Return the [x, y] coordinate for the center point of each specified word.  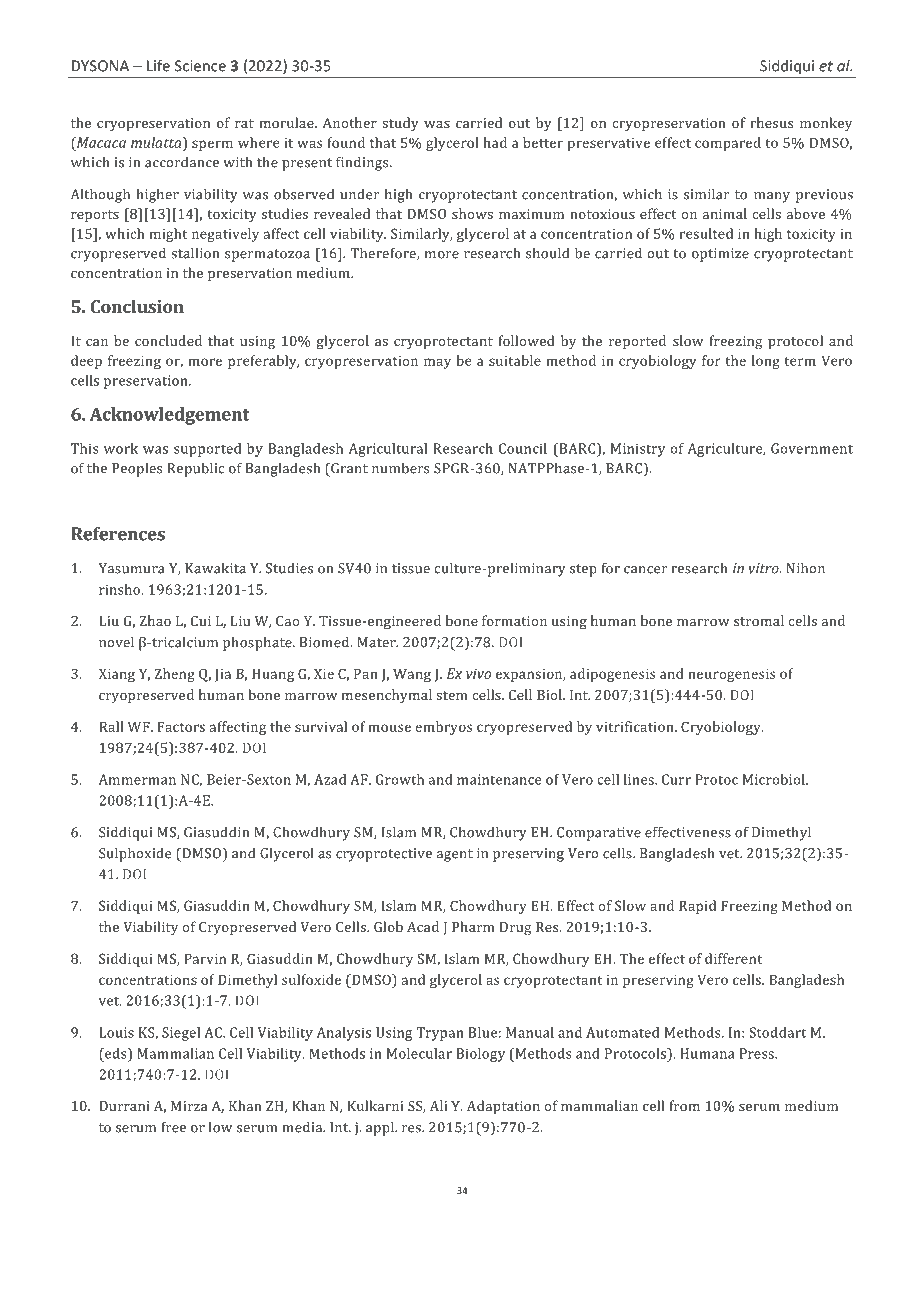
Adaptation [503, 1107]
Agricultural [387, 450]
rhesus [771, 122]
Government [812, 448]
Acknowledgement [169, 416]
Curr [676, 779]
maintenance [499, 779]
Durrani [124, 1106]
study [400, 124]
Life [158, 65]
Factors [181, 726]
